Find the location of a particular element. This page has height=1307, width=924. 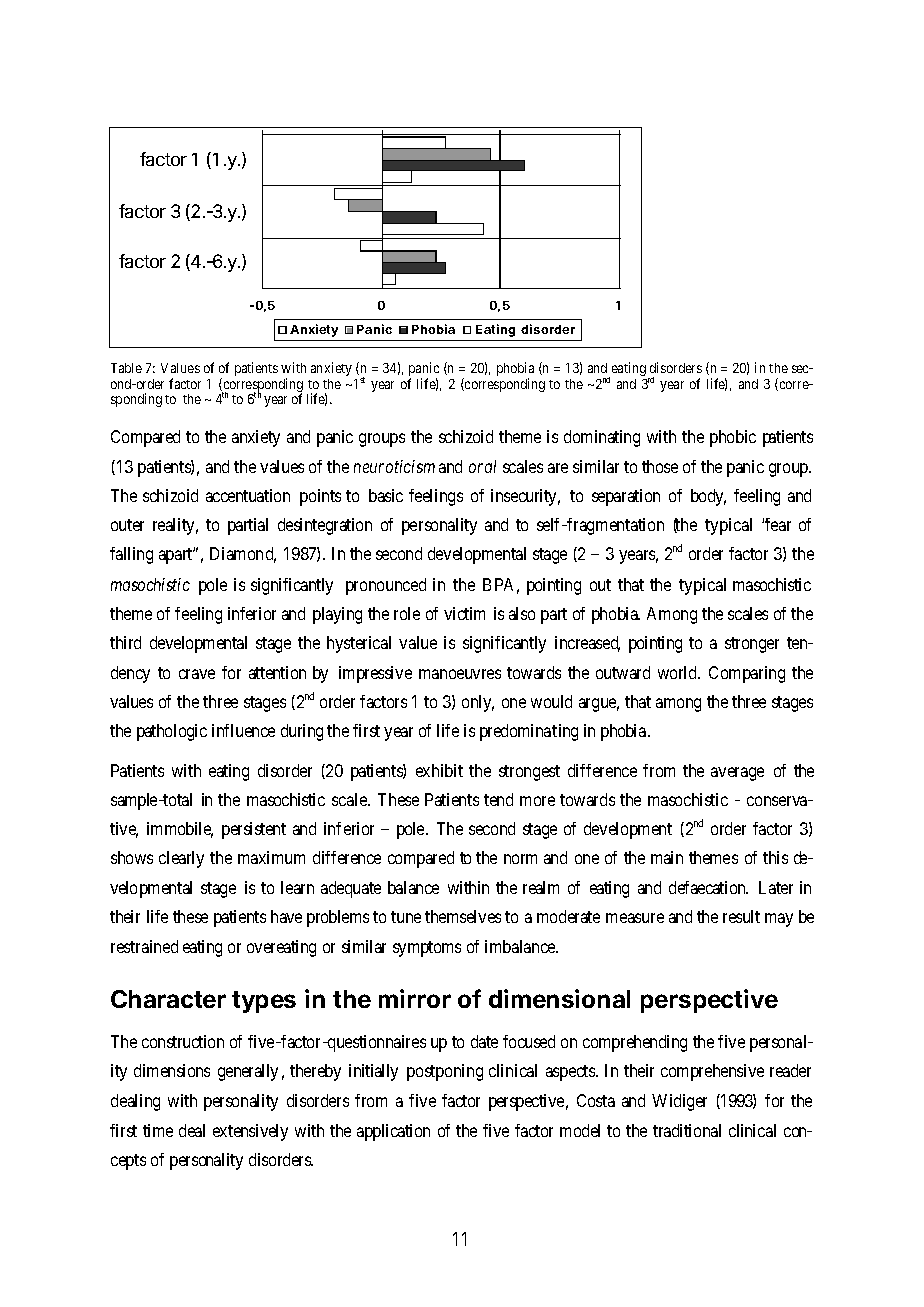

clearly is located at coordinates (181, 859).
